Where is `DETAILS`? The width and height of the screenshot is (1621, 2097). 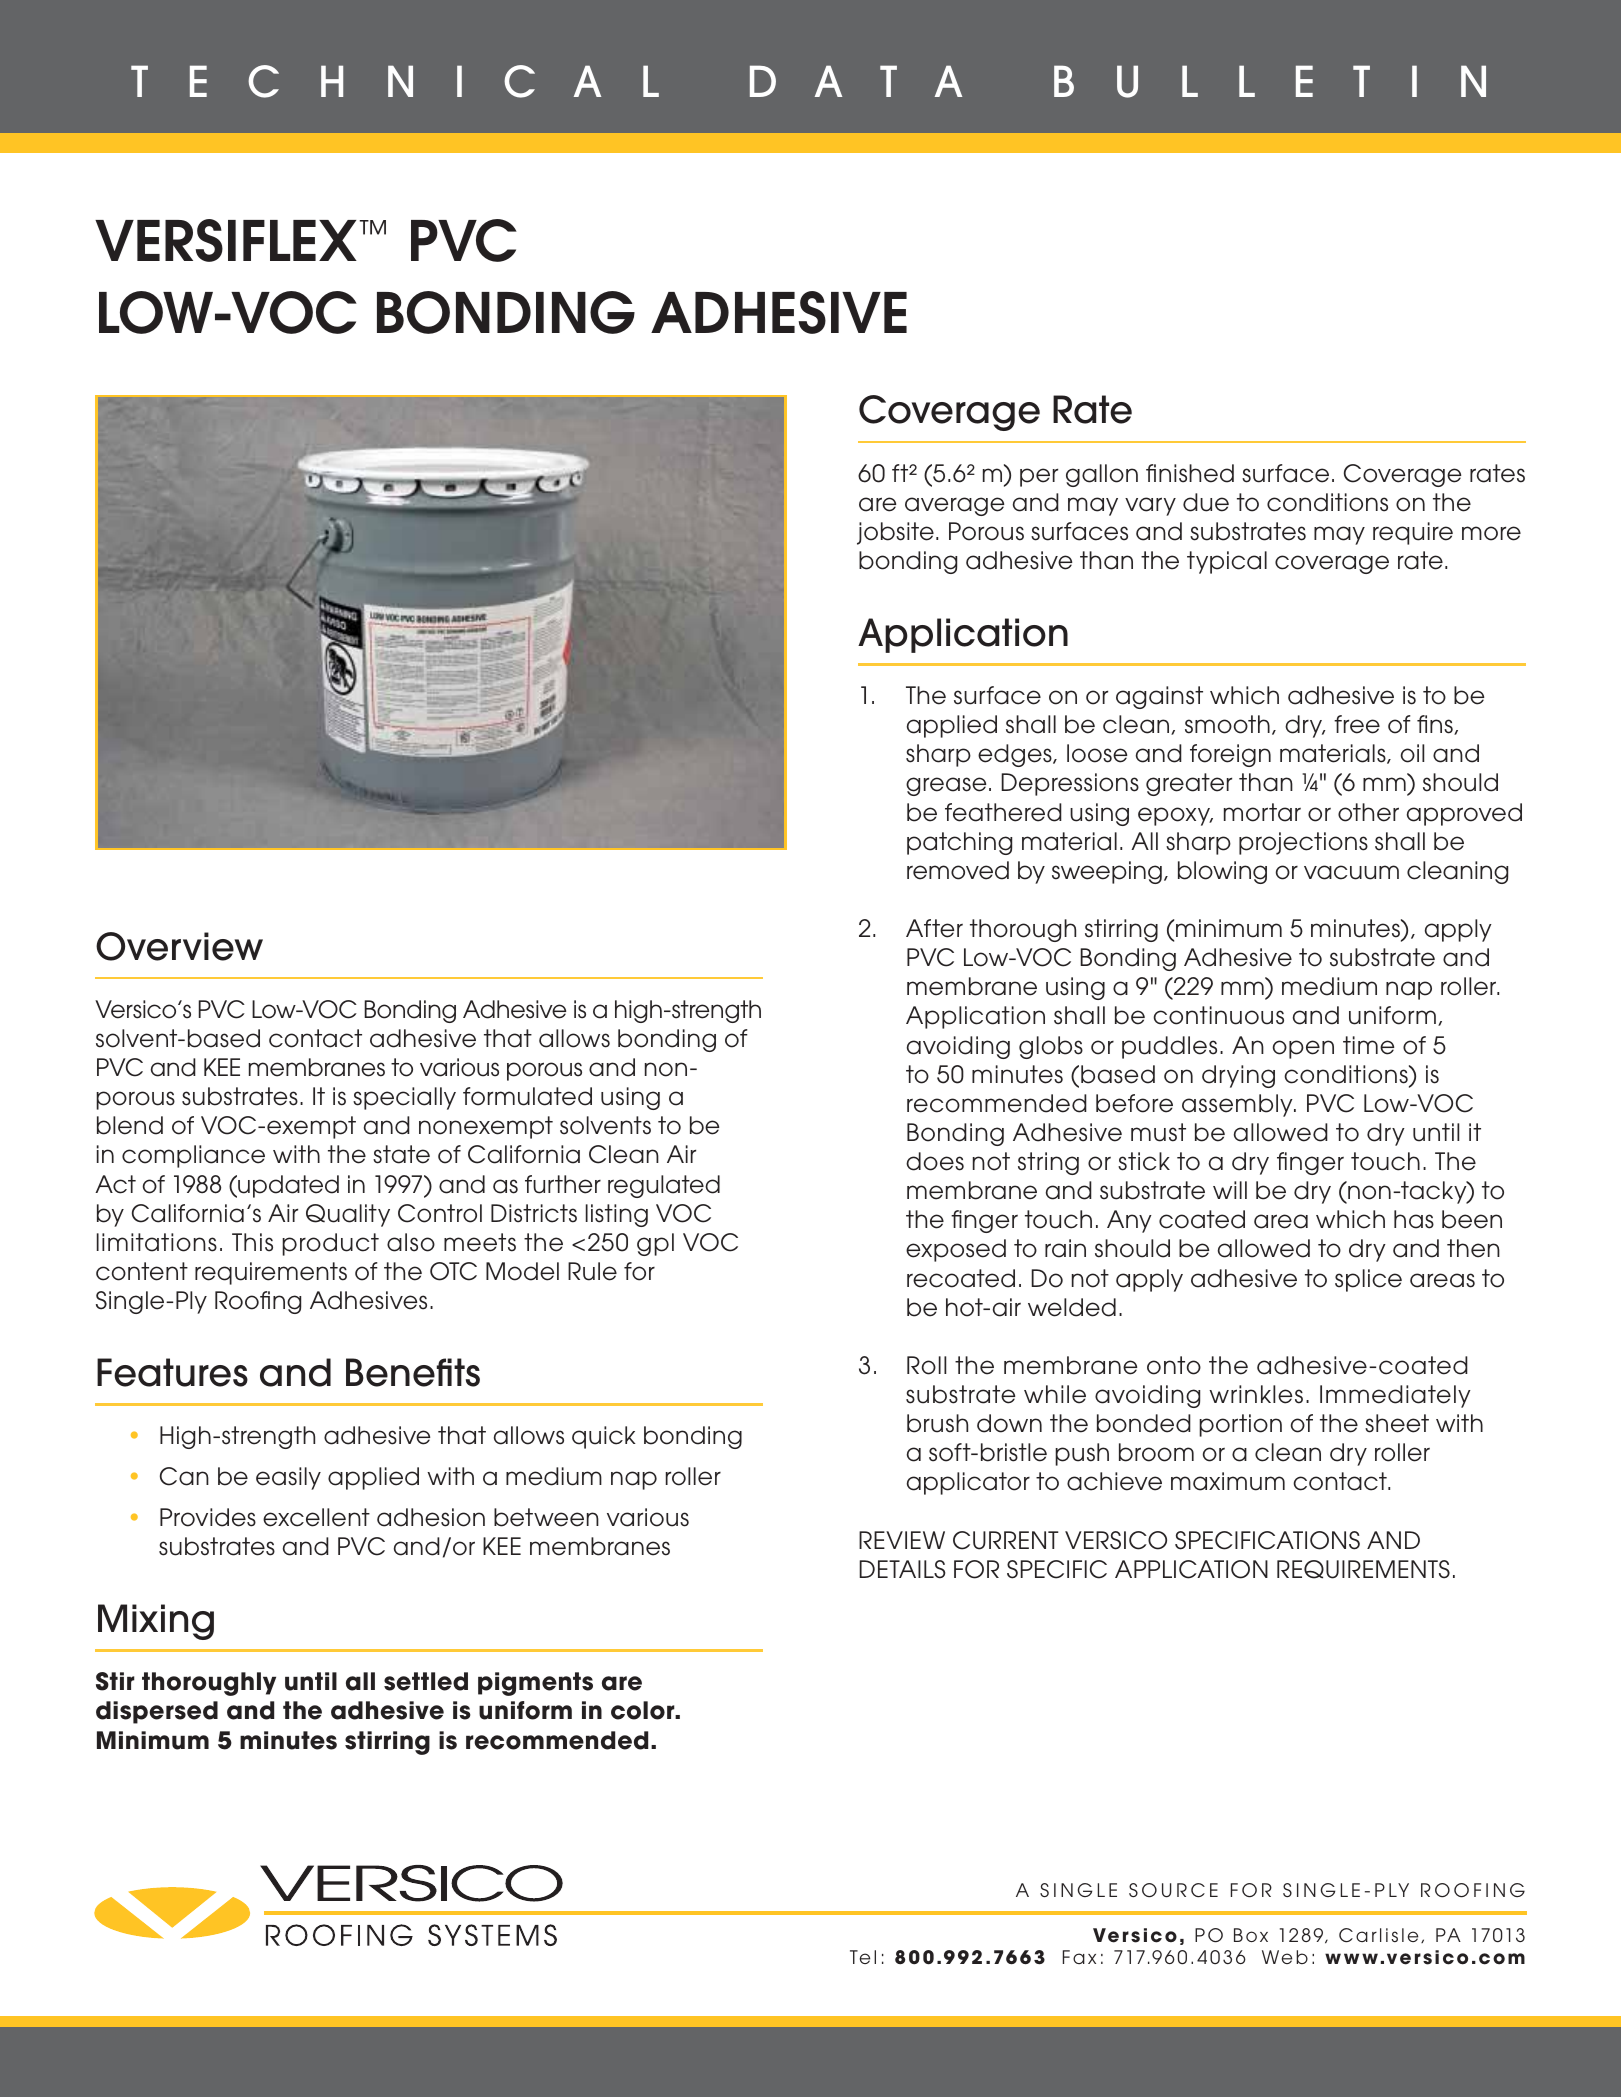 DETAILS is located at coordinates (902, 1569).
